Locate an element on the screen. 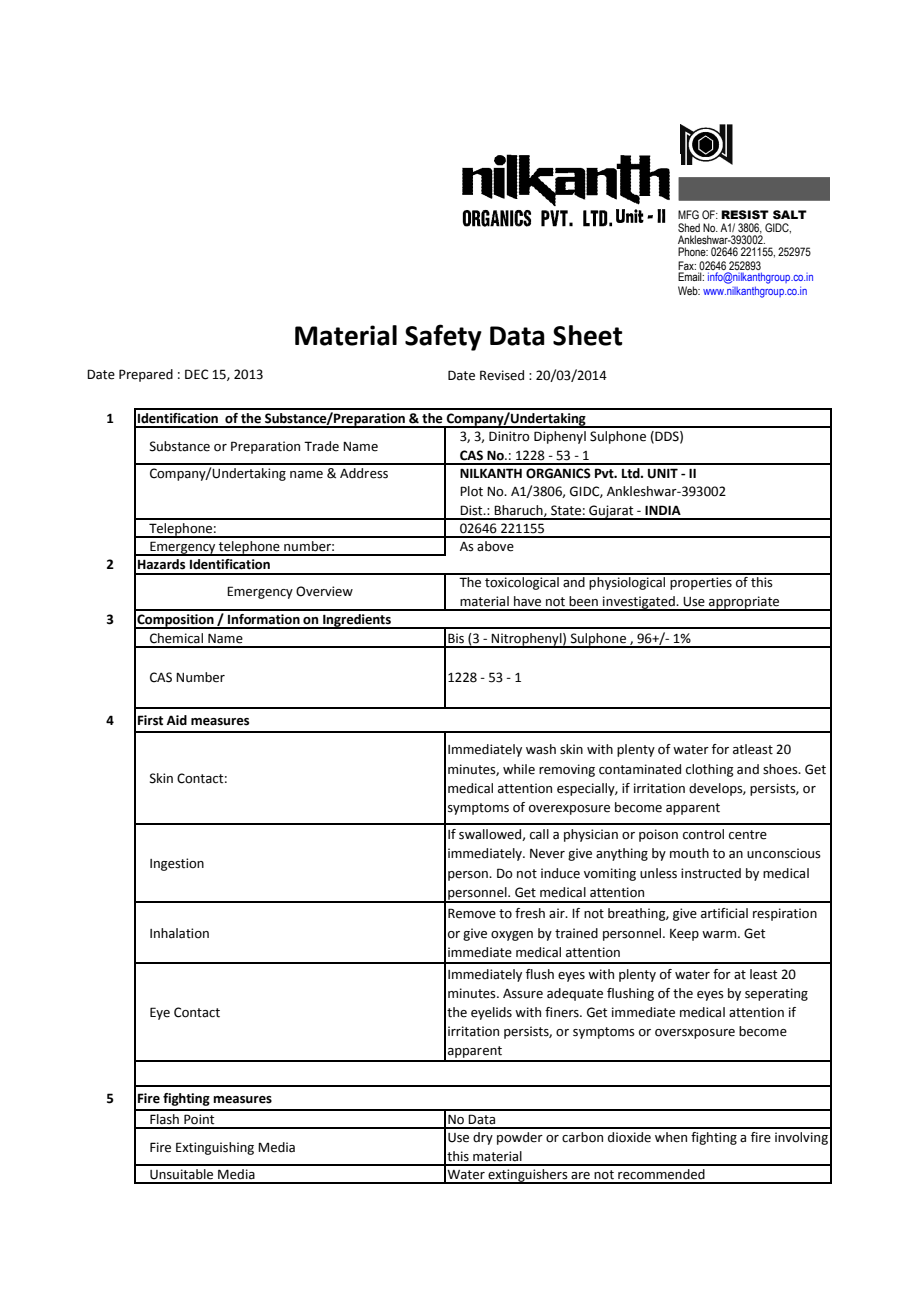  Plot is located at coordinates (471, 491).
